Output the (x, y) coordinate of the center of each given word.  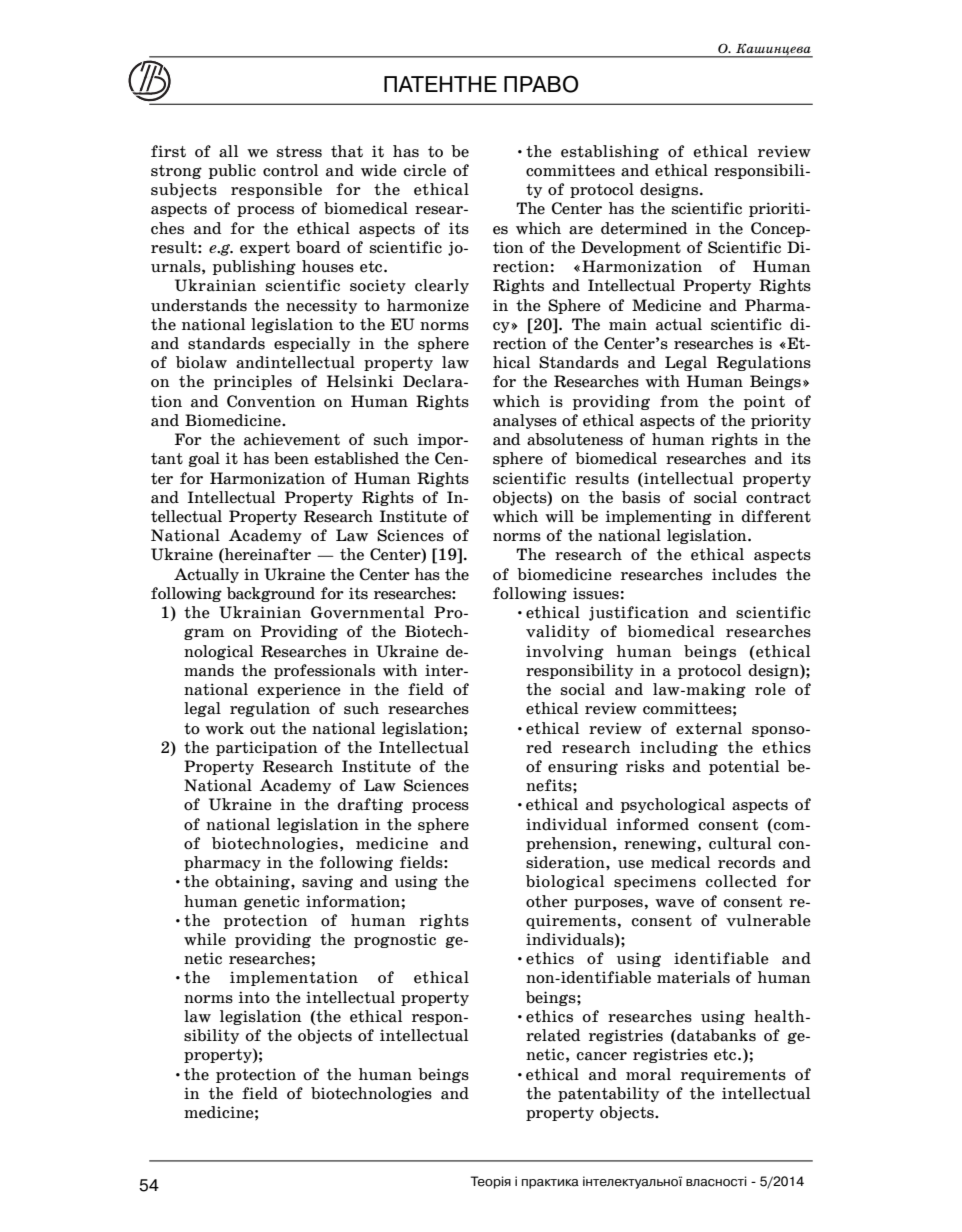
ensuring (583, 767)
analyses (525, 421)
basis (641, 497)
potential (744, 767)
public (232, 171)
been (291, 458)
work (224, 728)
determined (644, 228)
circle (425, 170)
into (254, 997)
